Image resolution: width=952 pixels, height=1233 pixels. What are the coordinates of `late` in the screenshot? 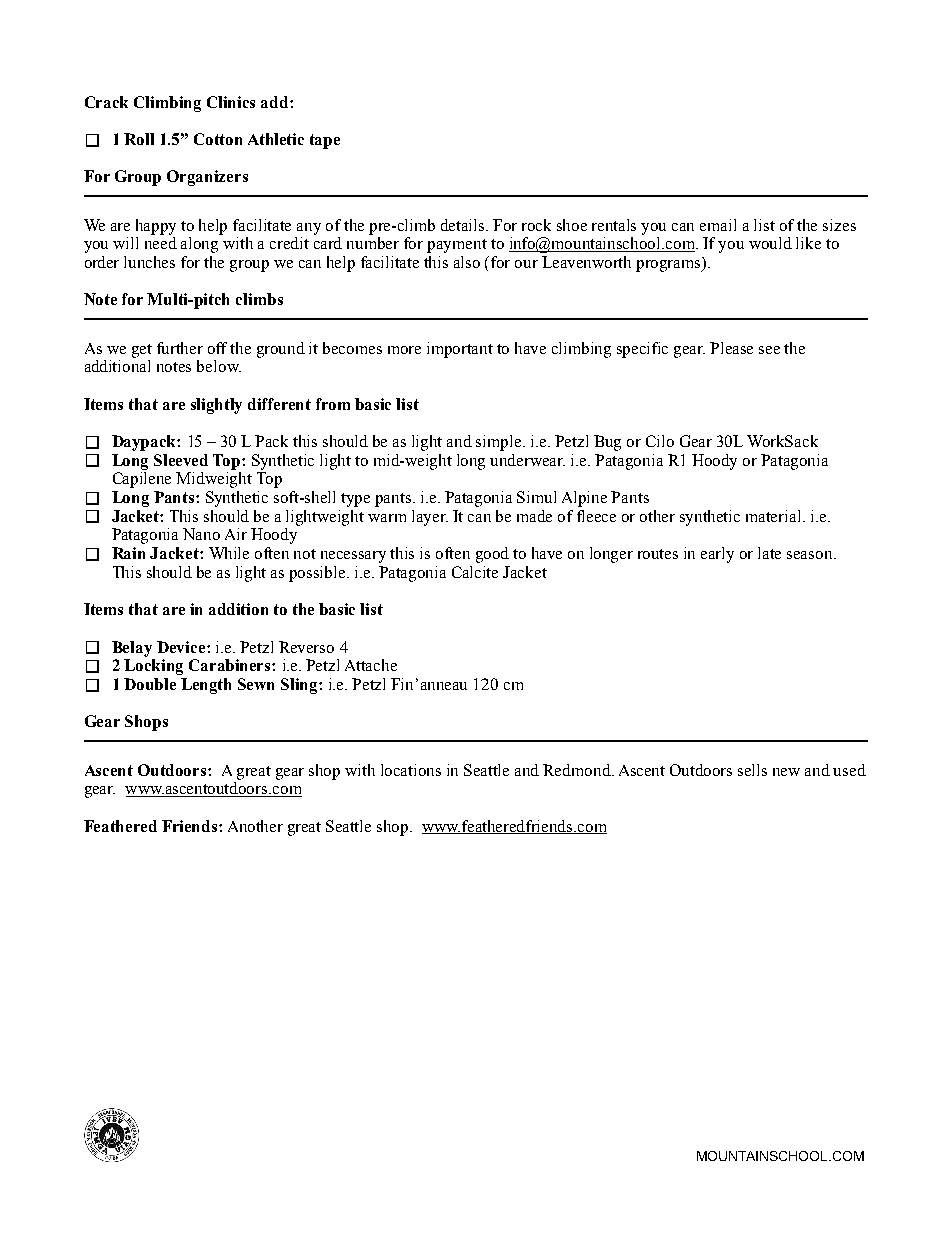 It's located at (769, 553).
